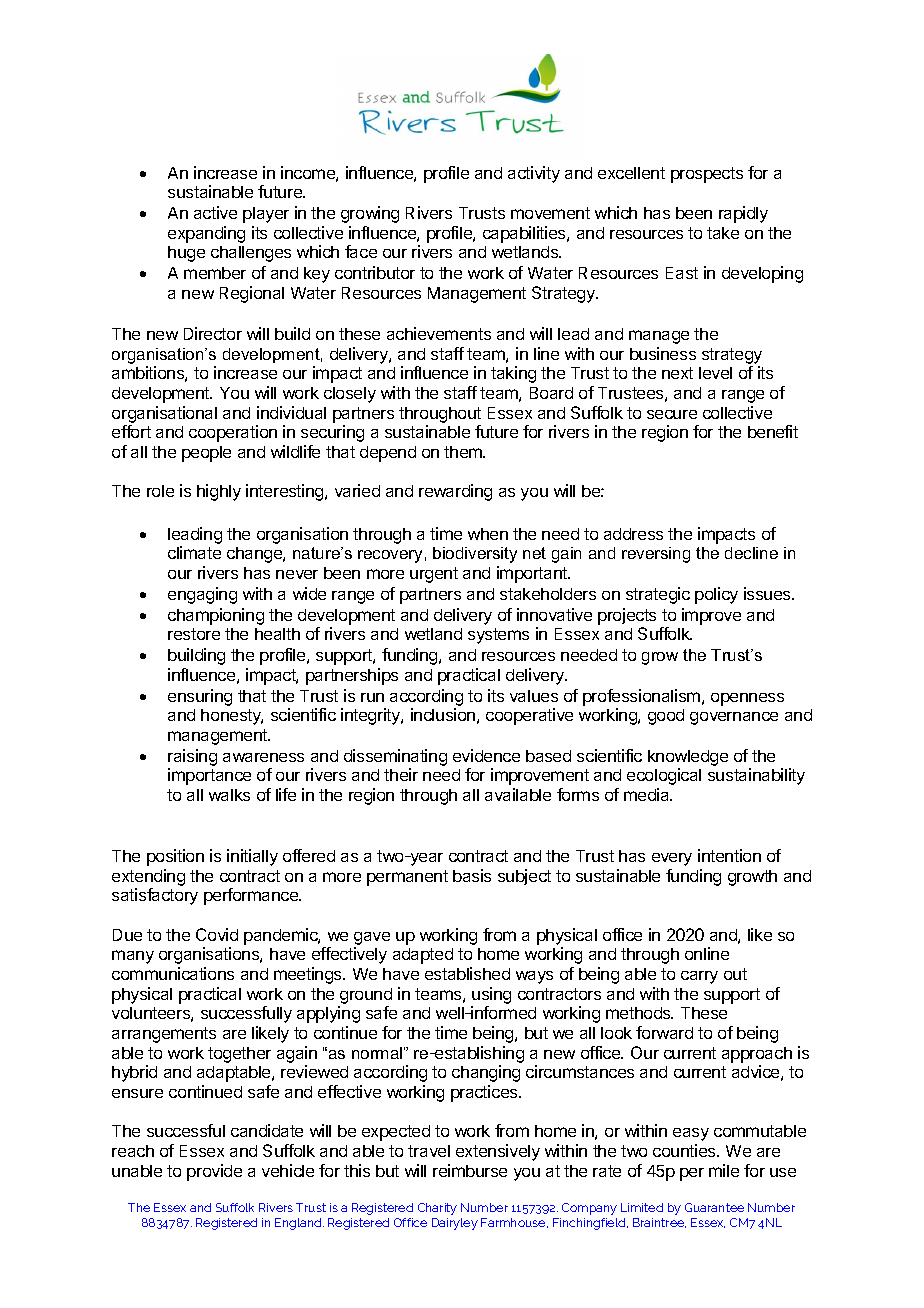  Describe the element at coordinates (214, 1172) in the document. I see `provide` at that location.
